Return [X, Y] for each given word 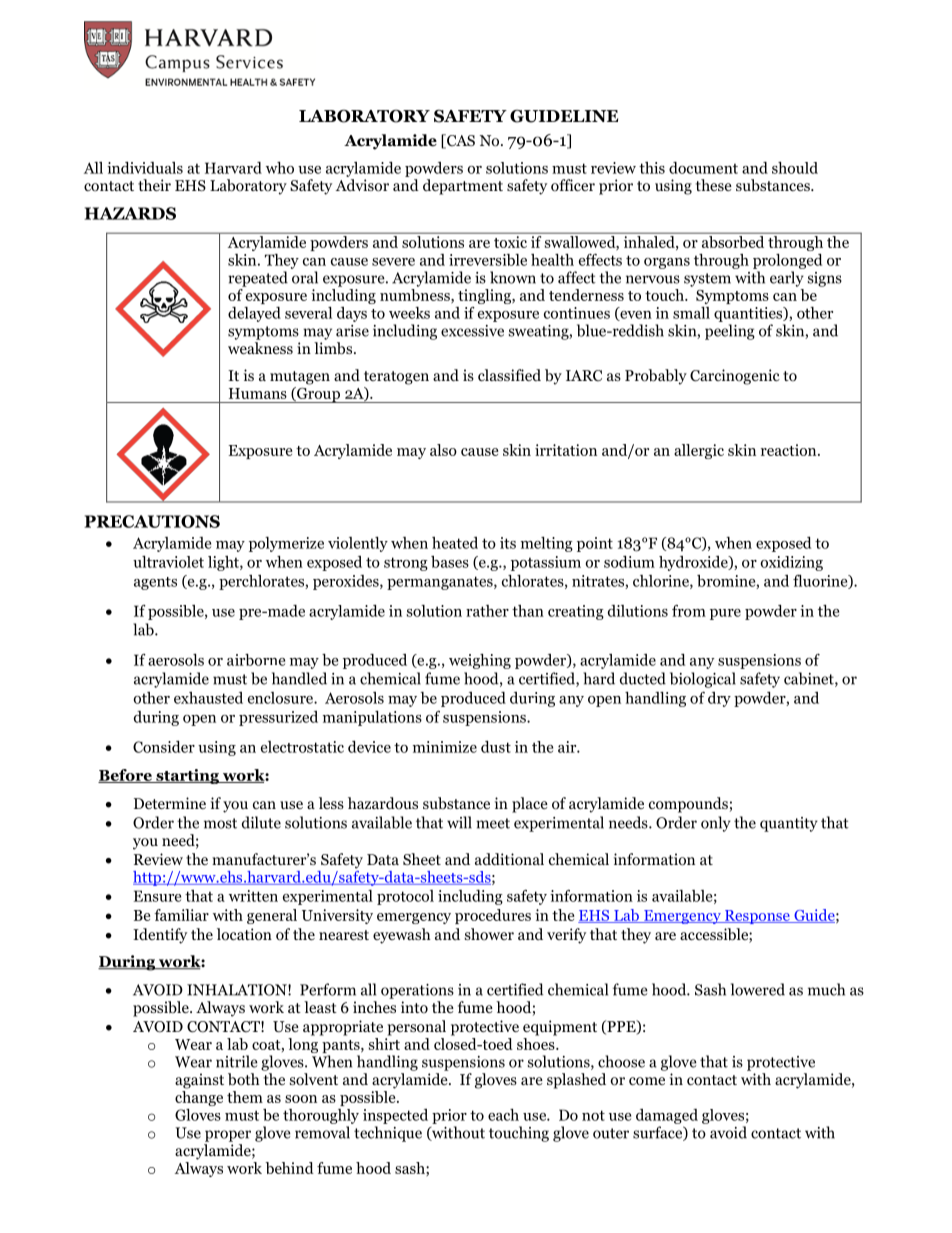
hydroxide [694, 563]
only [716, 824]
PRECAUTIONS [152, 521]
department [463, 187]
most [220, 823]
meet [493, 823]
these [714, 185]
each [503, 1115]
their [154, 185]
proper [228, 1136]
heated [455, 543]
